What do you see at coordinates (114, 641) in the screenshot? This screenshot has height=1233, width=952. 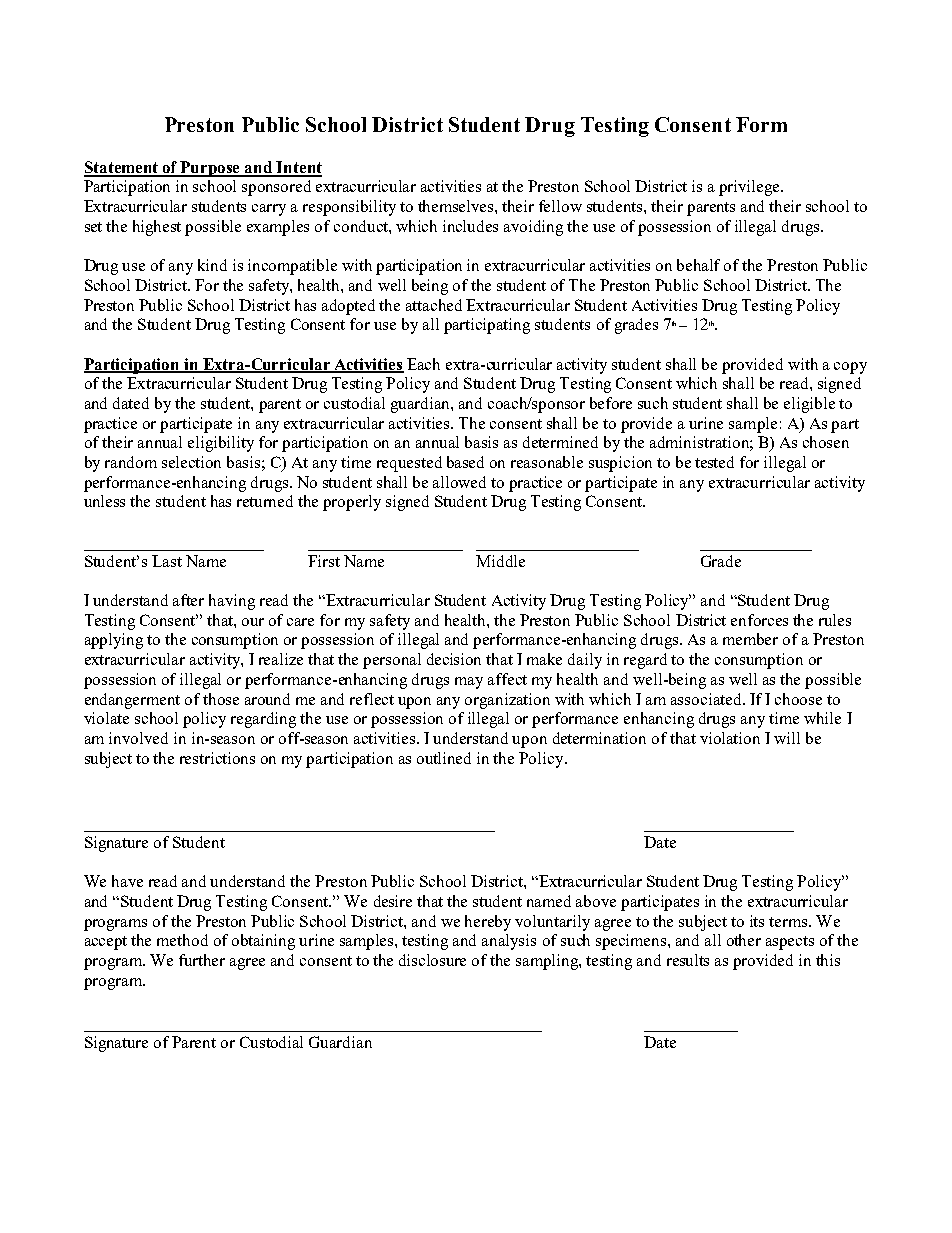 I see `applying` at bounding box center [114, 641].
